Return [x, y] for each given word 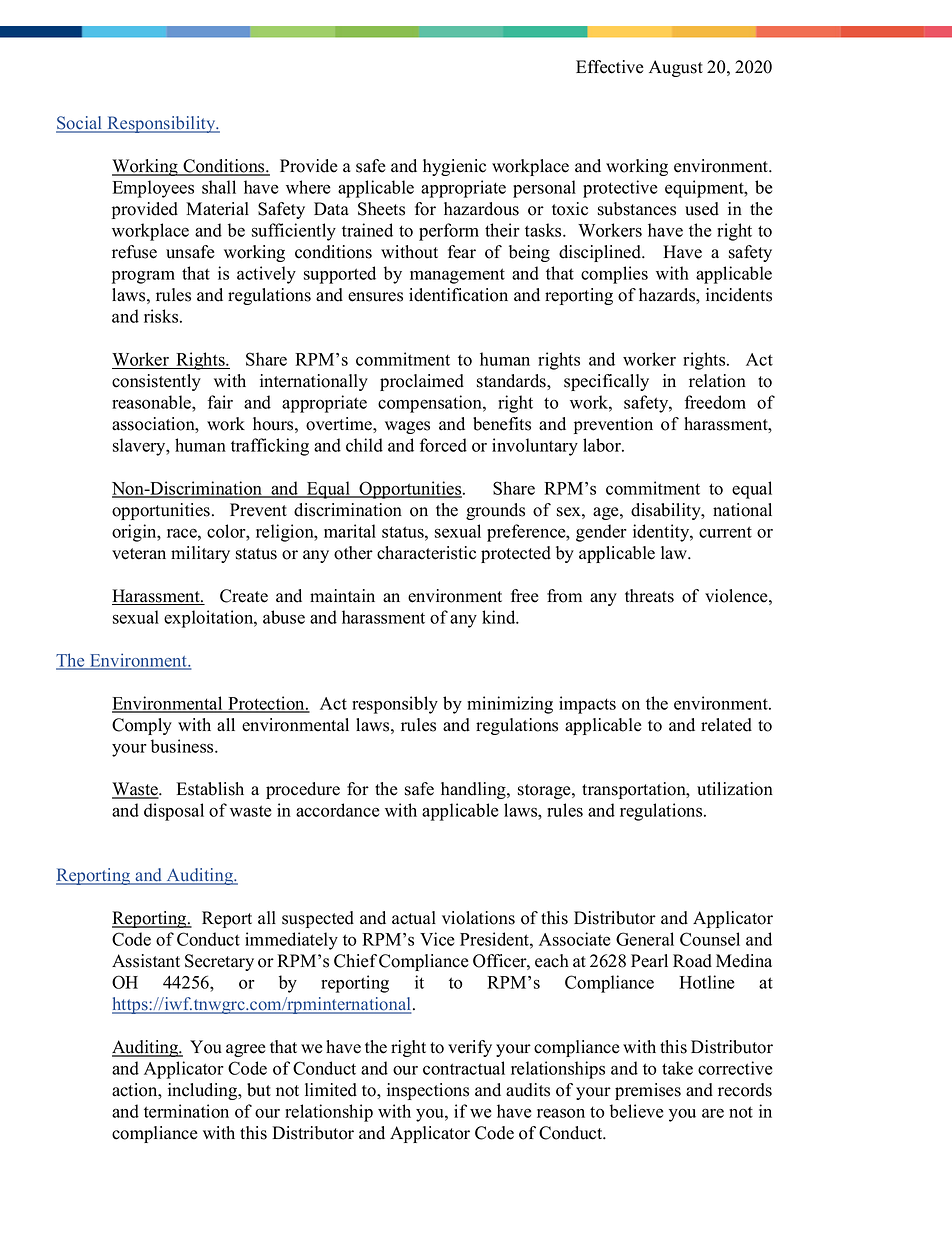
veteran [139, 554]
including [204, 1091]
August [676, 68]
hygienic [454, 167]
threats [649, 596]
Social [80, 124]
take [677, 1068]
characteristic [426, 553]
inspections [428, 1091]
